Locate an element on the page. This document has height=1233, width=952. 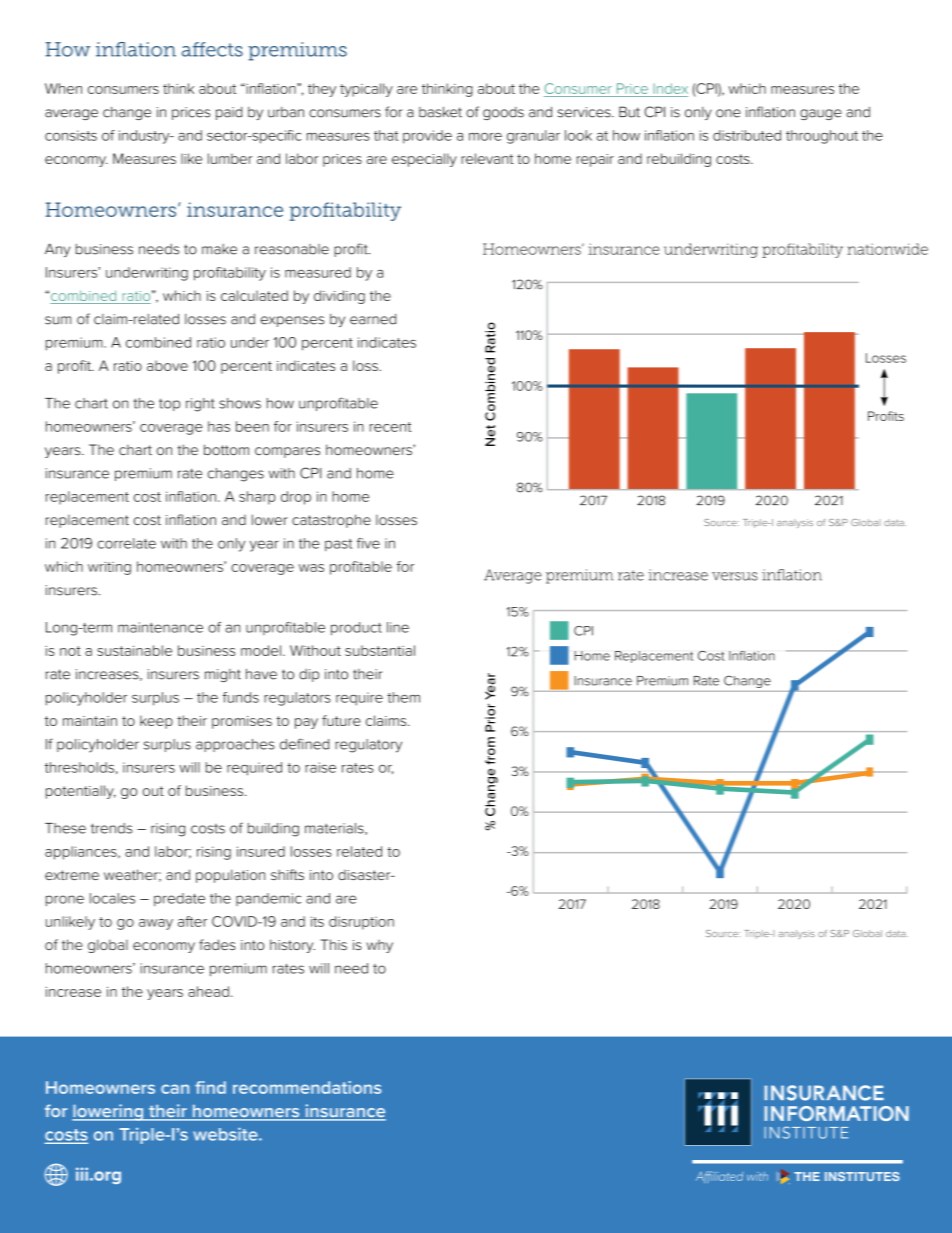
recommendations is located at coordinates (307, 1087).
